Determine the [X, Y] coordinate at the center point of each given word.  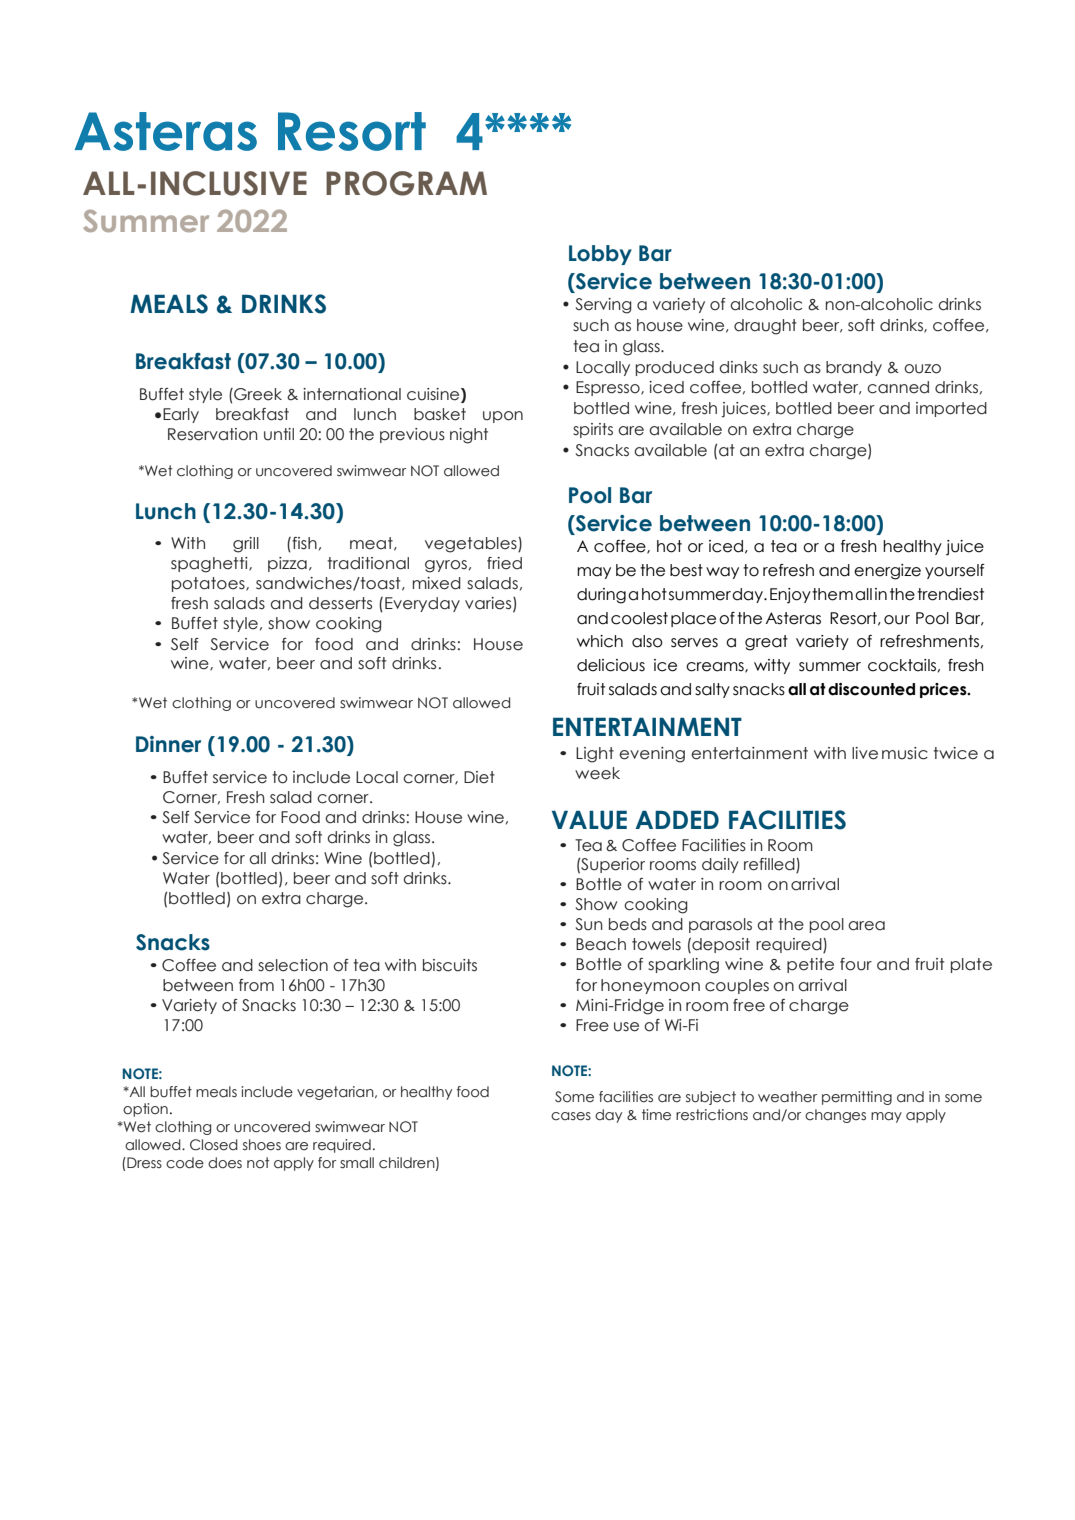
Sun [589, 924]
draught [765, 327]
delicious [611, 665]
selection [293, 965]
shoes [262, 1145]
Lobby [600, 255]
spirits [593, 430]
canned [898, 387]
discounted [871, 689]
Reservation [213, 434]
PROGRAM [406, 183]
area [866, 926]
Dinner [168, 744]
